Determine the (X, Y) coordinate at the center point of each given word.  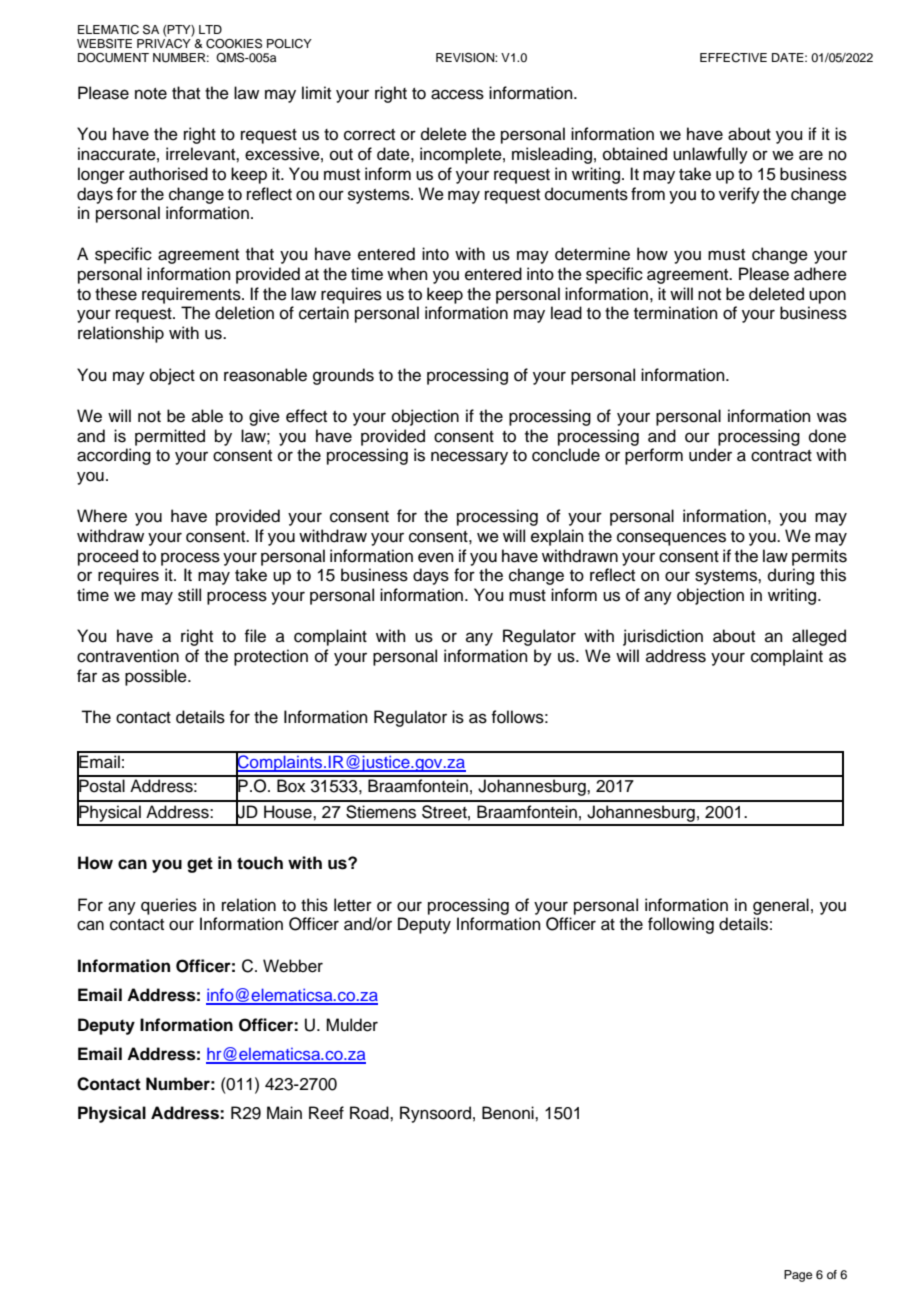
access (457, 94)
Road (370, 1113)
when (407, 274)
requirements (192, 295)
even (436, 557)
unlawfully (710, 155)
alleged (819, 637)
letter (353, 905)
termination (676, 313)
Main (284, 1113)
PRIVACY (165, 42)
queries (169, 906)
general (781, 906)
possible (157, 677)
